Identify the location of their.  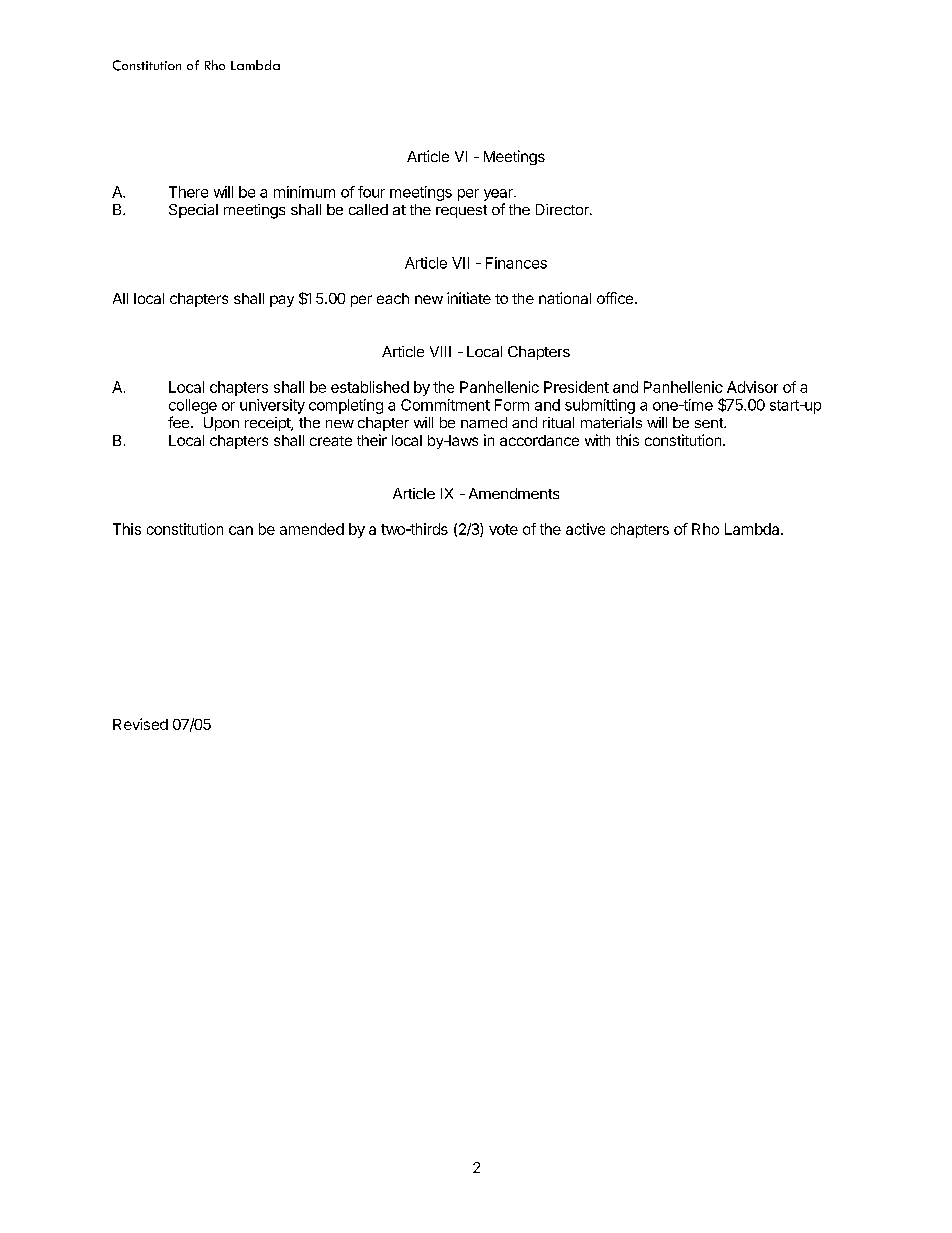
(372, 440).
